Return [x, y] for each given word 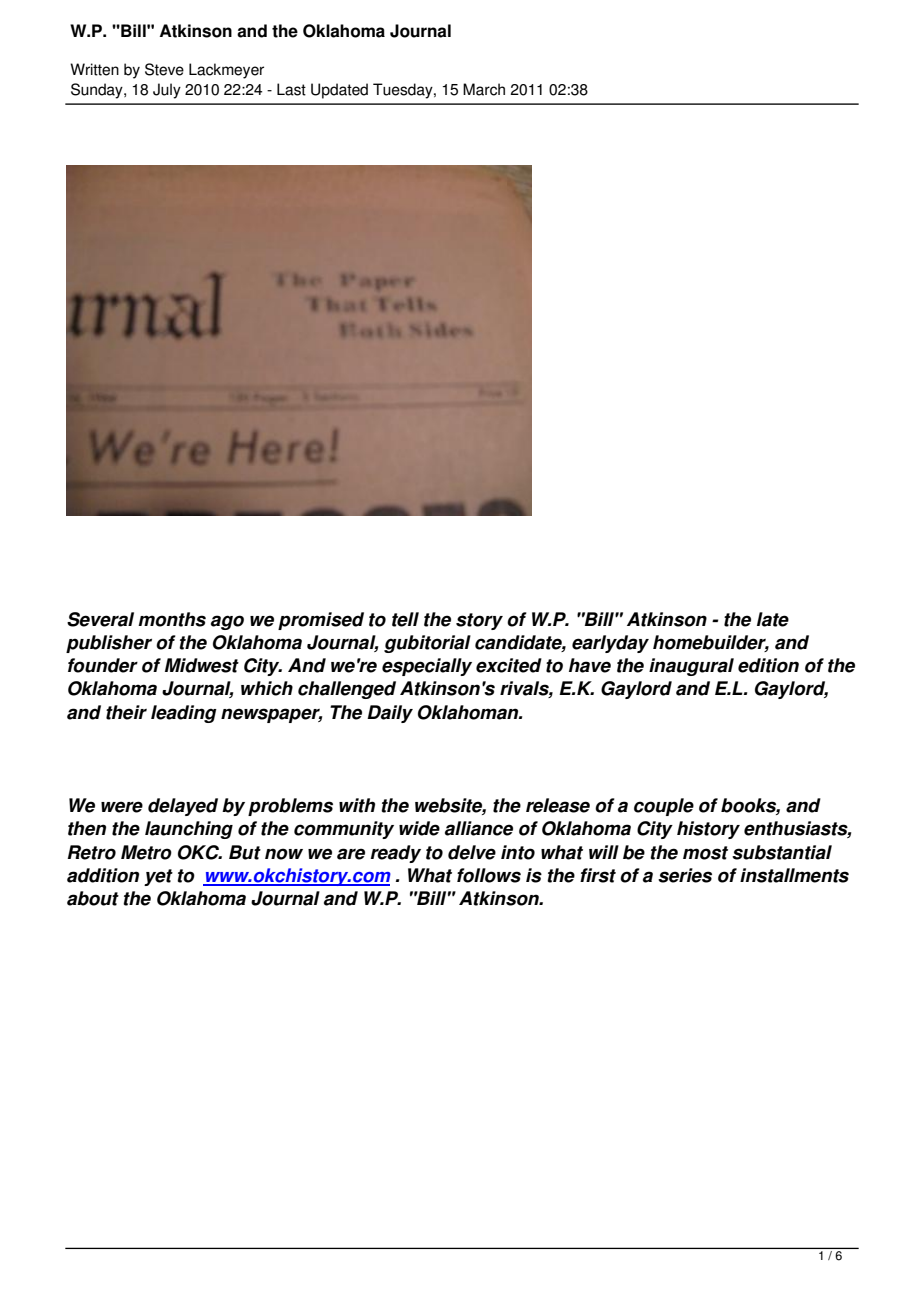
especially [427, 667]
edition [768, 665]
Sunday [98, 91]
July [167, 91]
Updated [339, 91]
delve [472, 852]
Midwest [202, 665]
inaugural [691, 667]
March [484, 89]
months [172, 619]
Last [291, 89]
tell [405, 619]
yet [158, 877]
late [773, 619]
